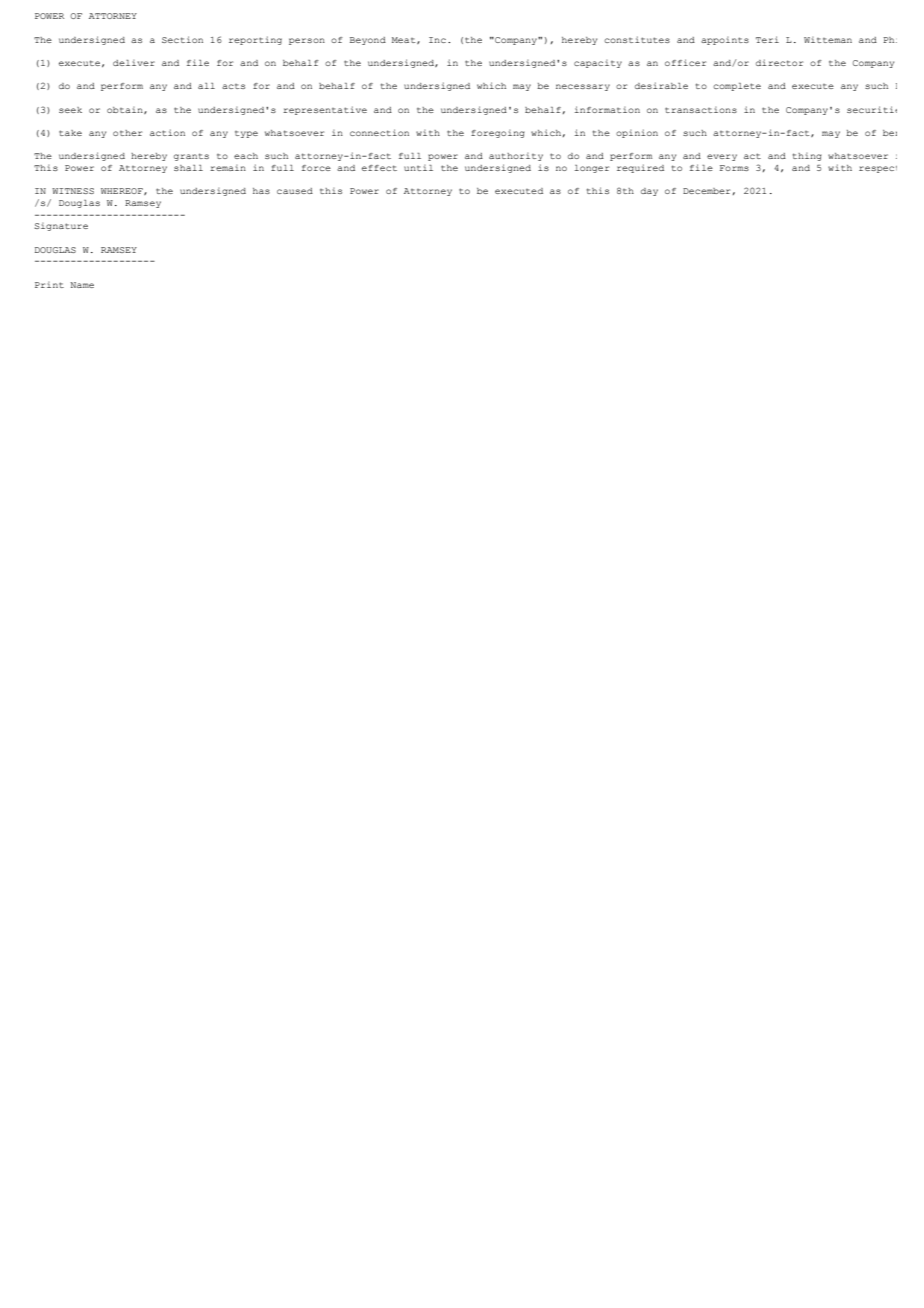 The width and height of the screenshot is (924, 1308). I want to click on Inc, so click(437, 40).
